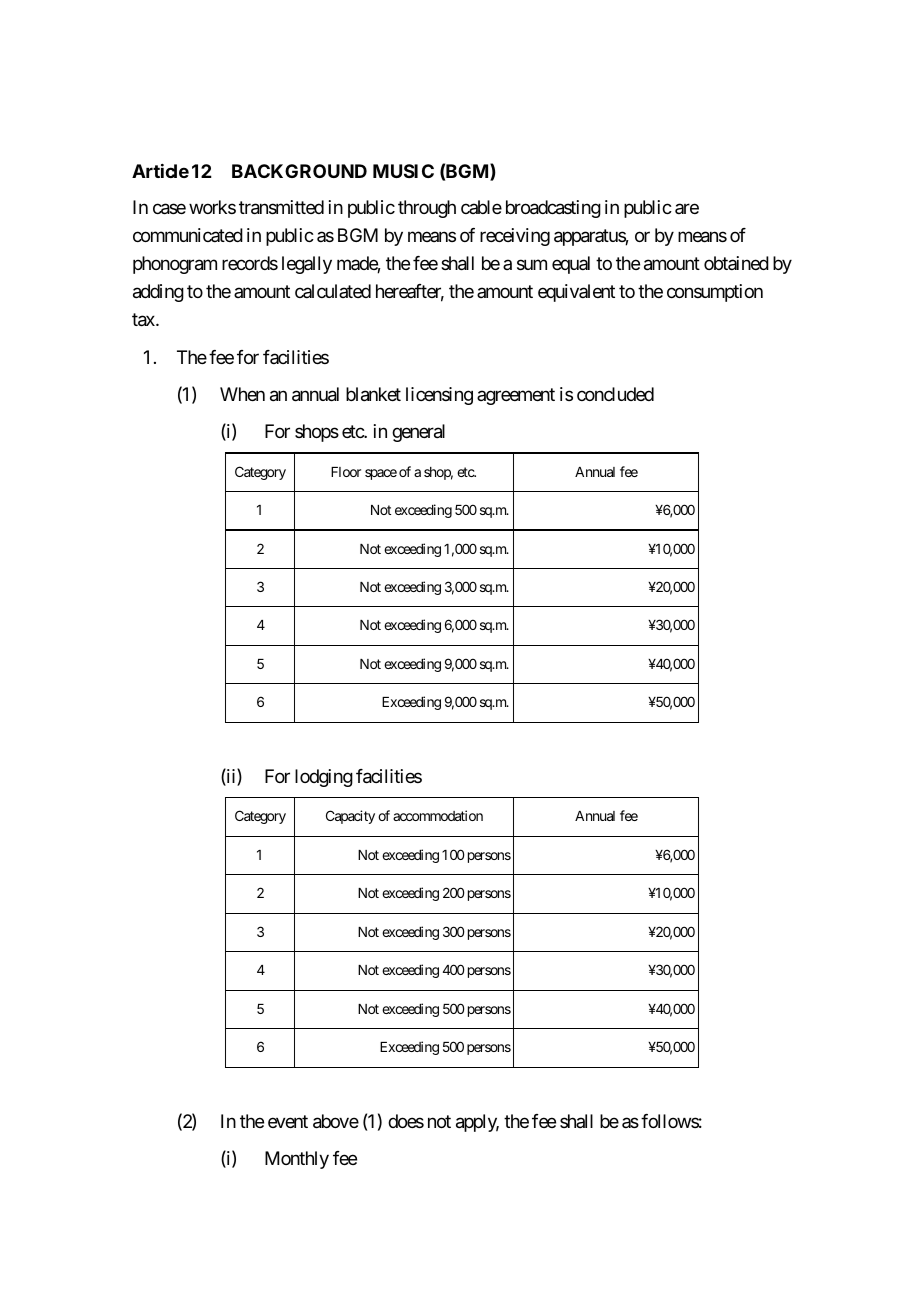 The image size is (924, 1308). Describe the element at coordinates (242, 394) in the screenshot. I see `When` at that location.
